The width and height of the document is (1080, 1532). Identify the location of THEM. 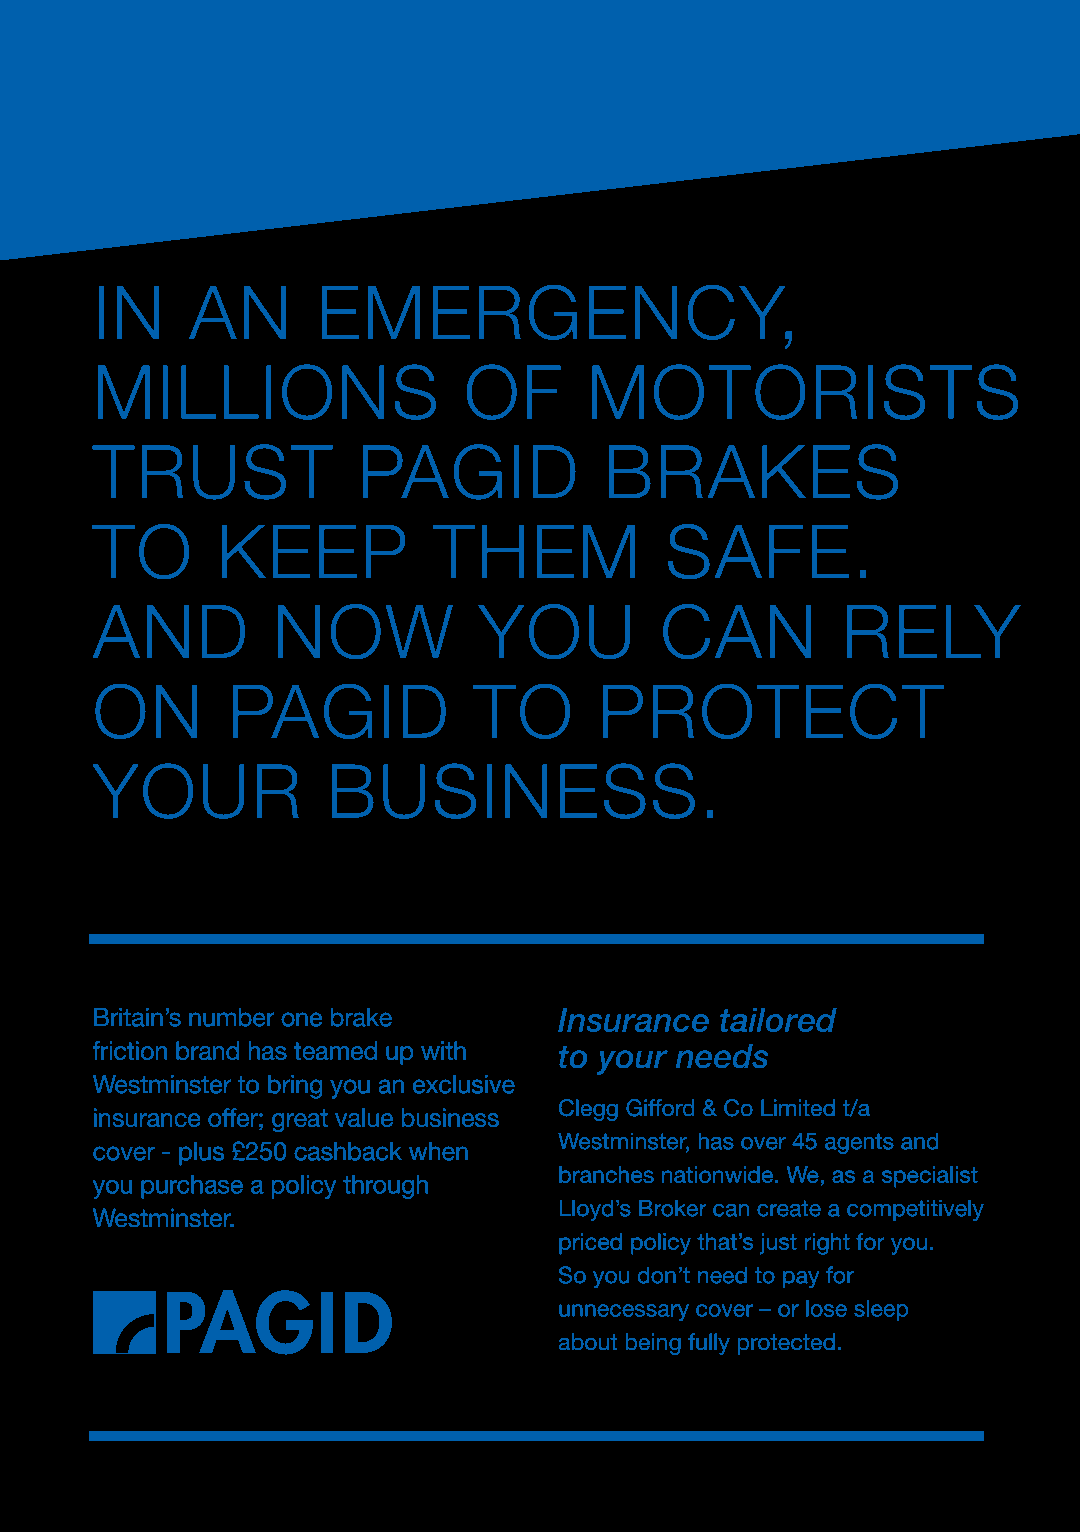
(534, 551).
